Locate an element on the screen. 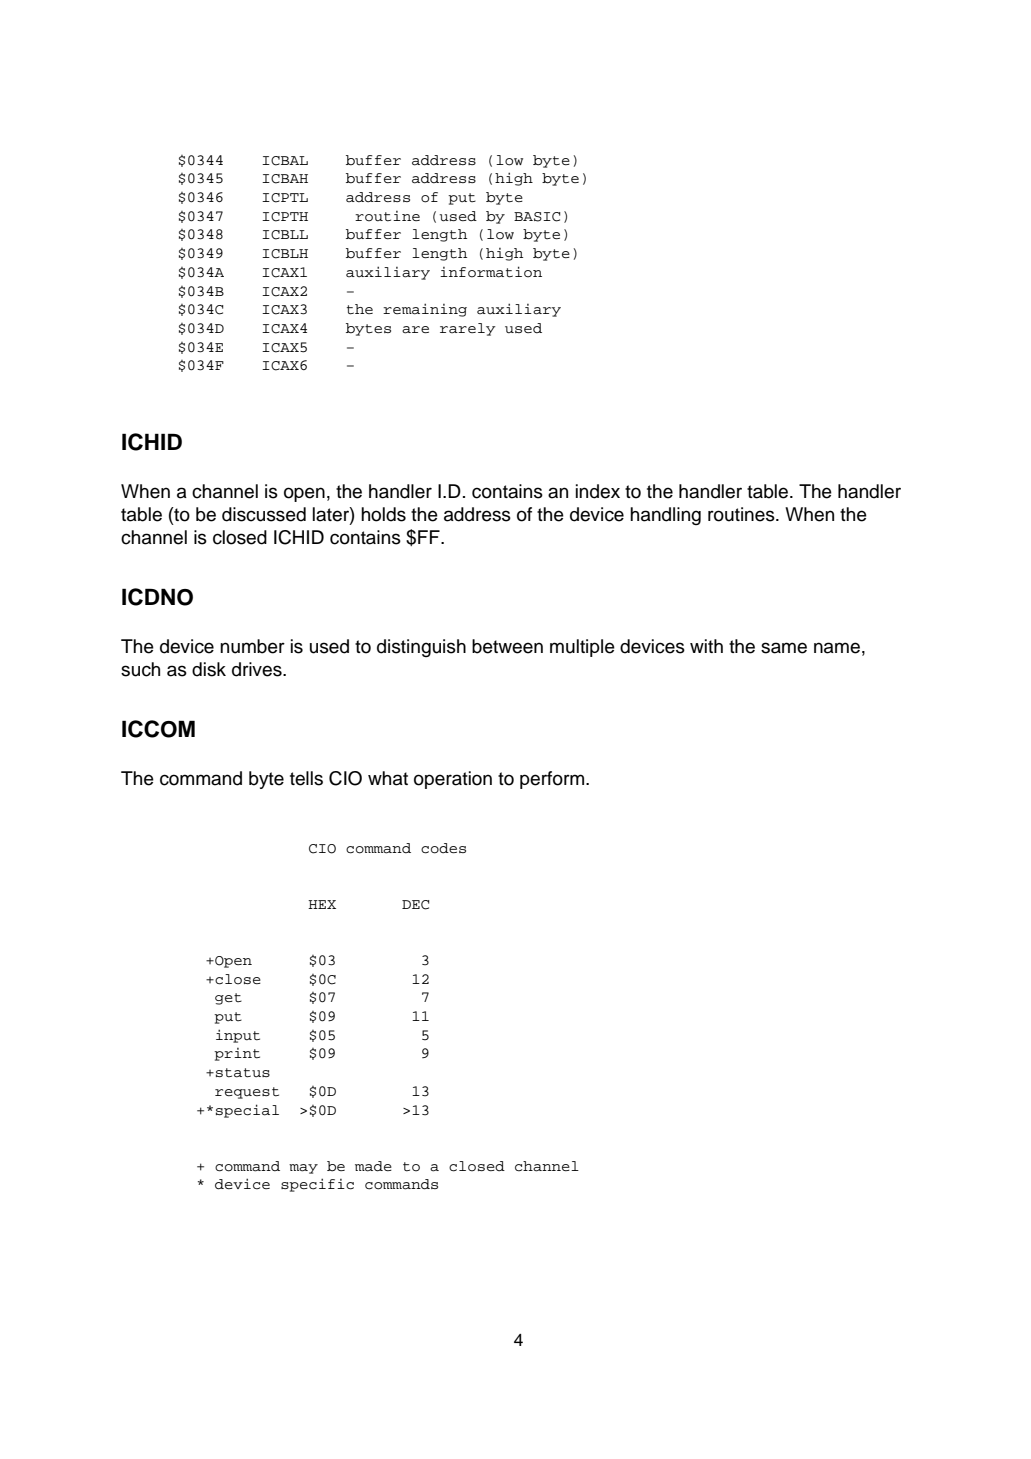 This screenshot has height=1459, width=1031. holds is located at coordinates (383, 514).
